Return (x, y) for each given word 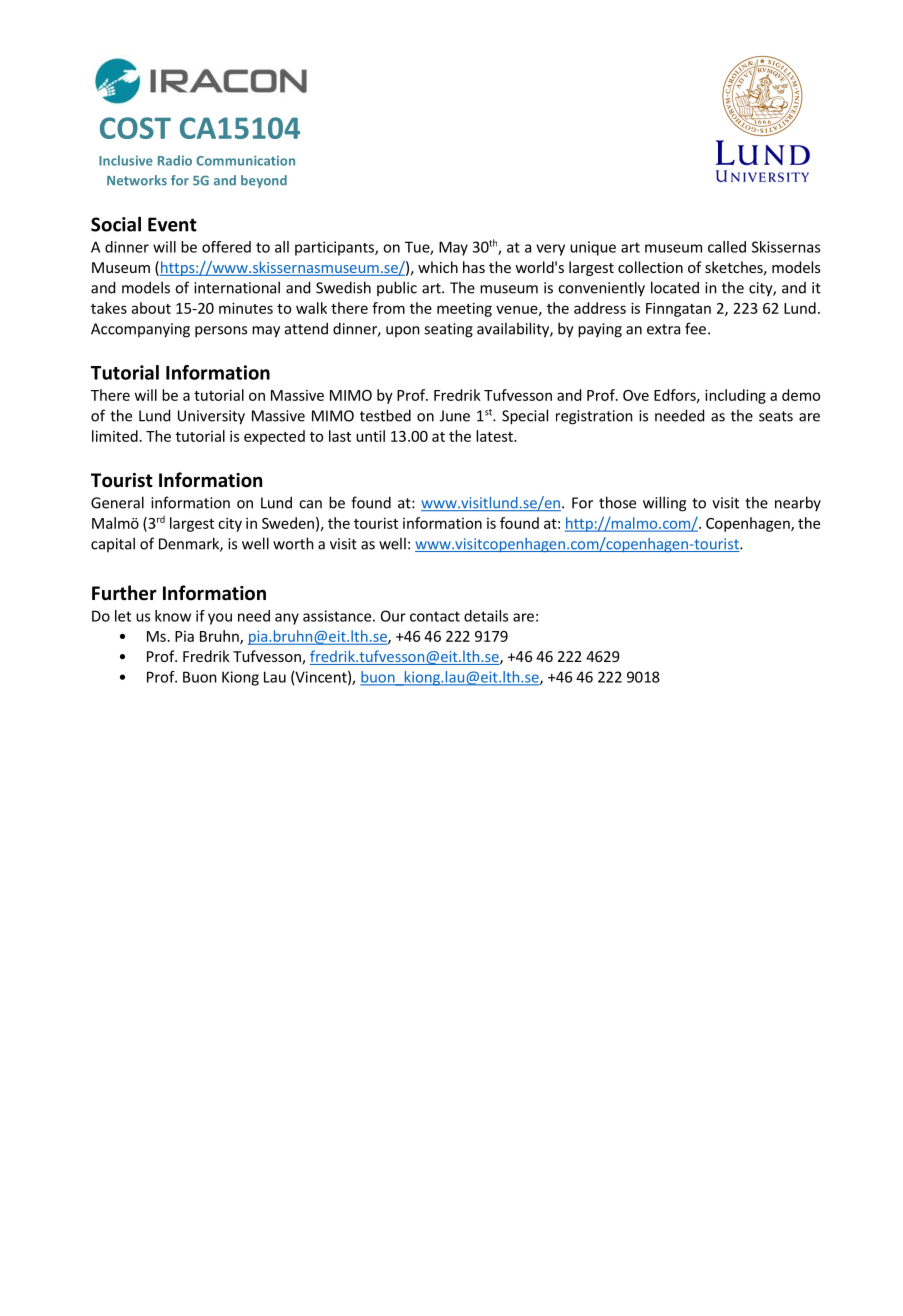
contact (435, 616)
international (237, 287)
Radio (175, 160)
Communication (245, 160)
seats (776, 416)
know (173, 616)
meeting (464, 309)
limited (115, 436)
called (727, 247)
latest (495, 436)
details (486, 616)
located (675, 287)
